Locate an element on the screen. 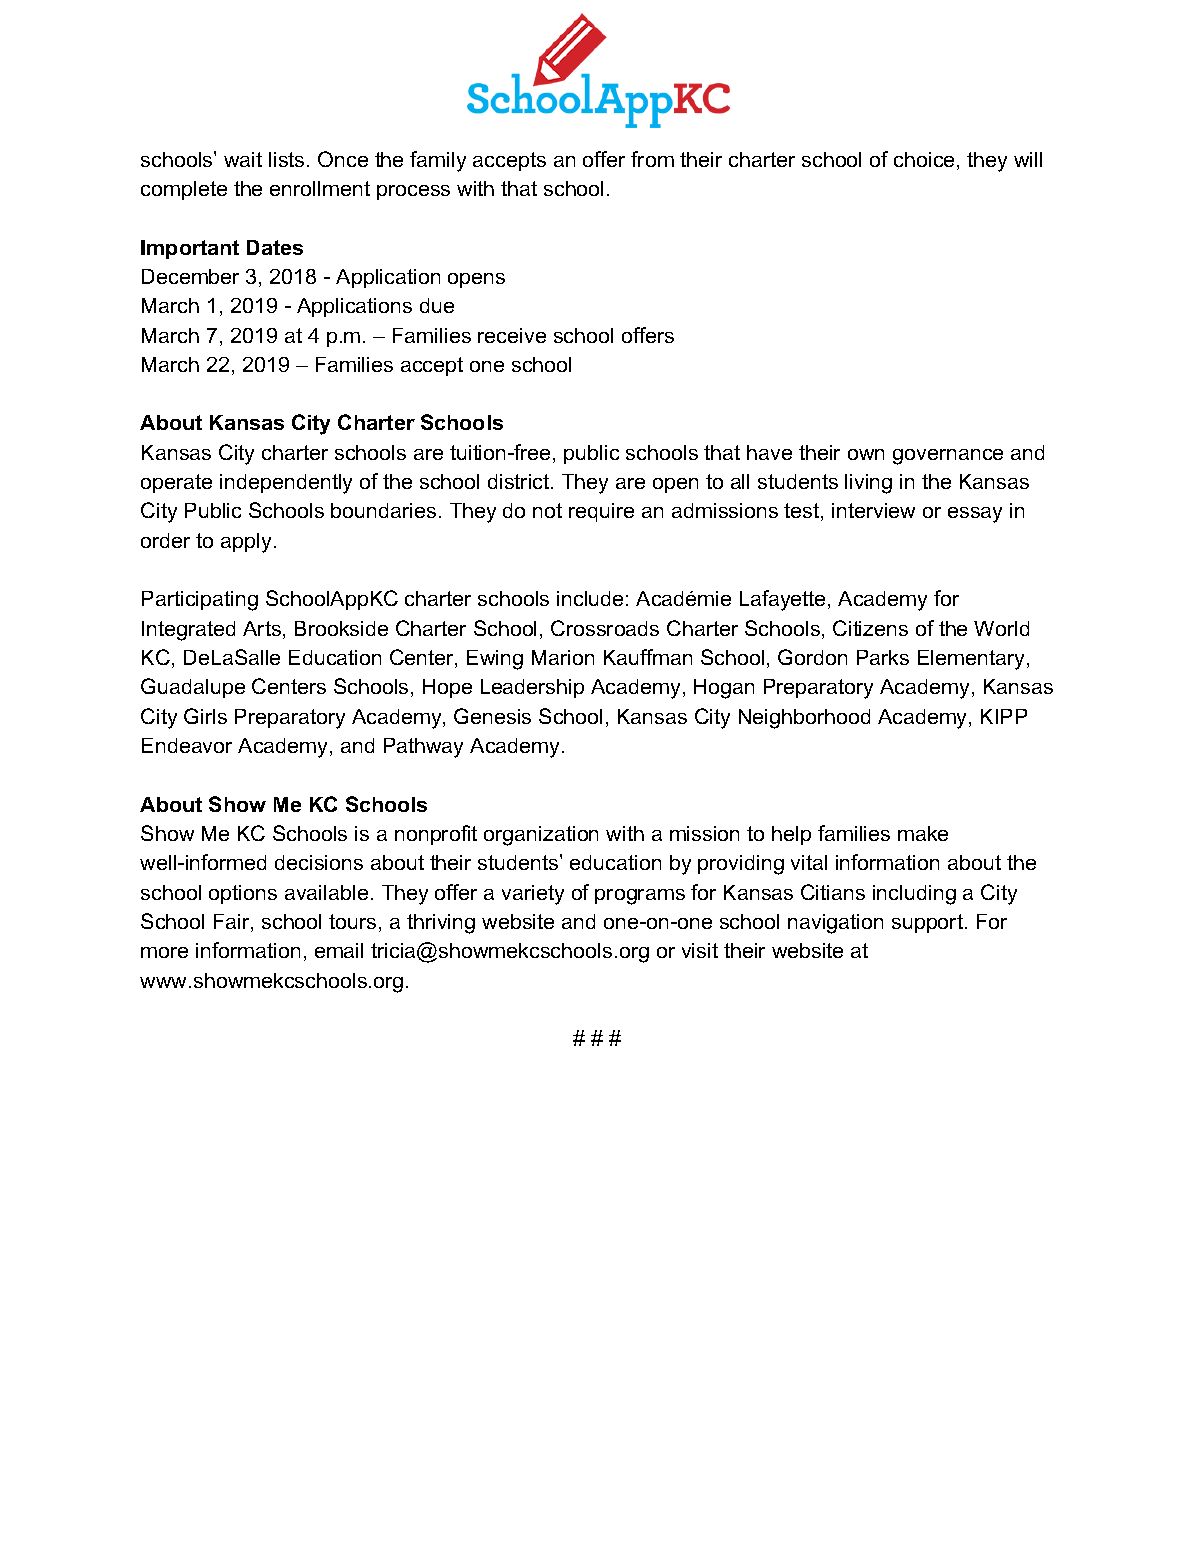 The width and height of the screenshot is (1197, 1548). enrollment is located at coordinates (320, 188).
